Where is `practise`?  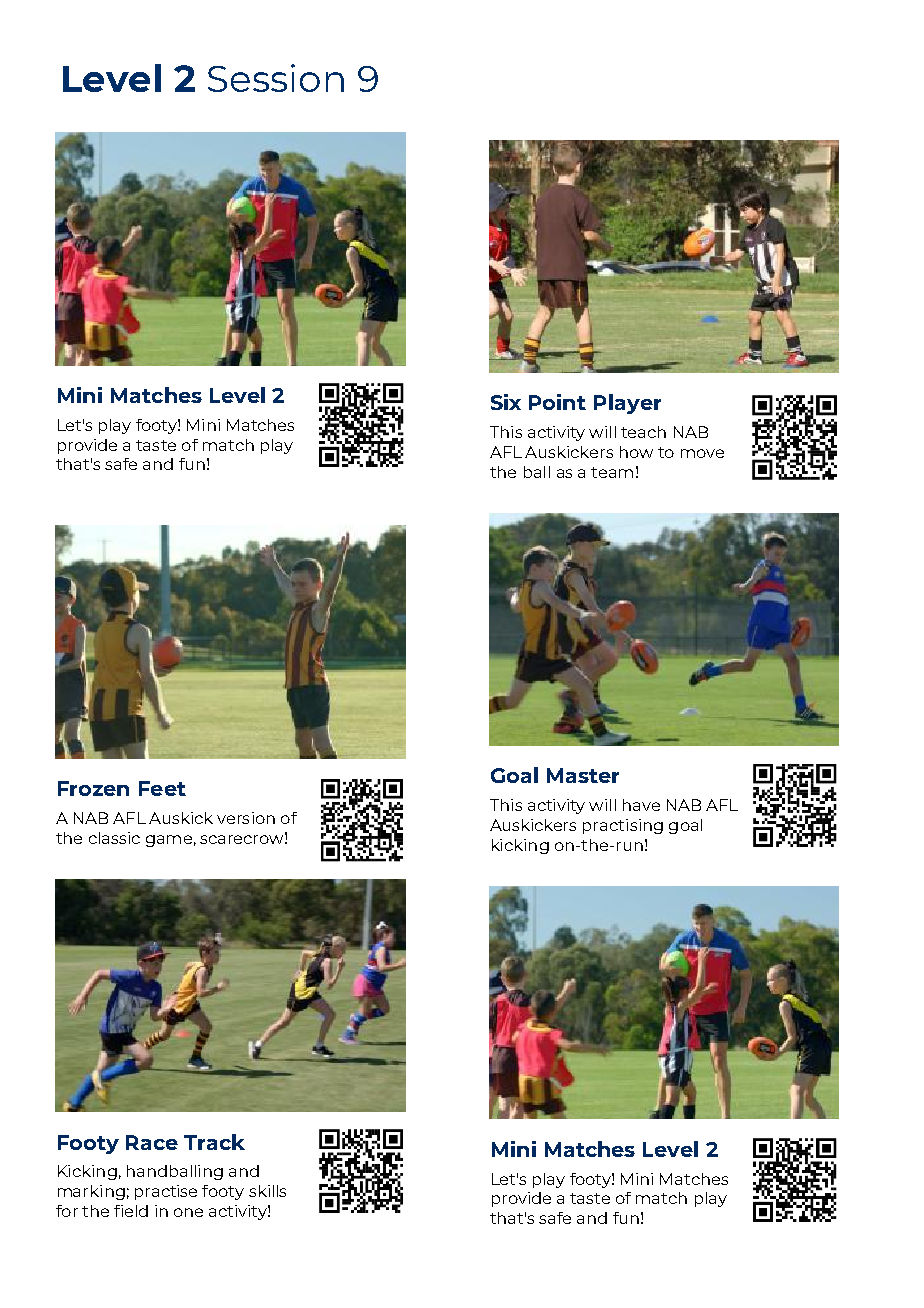 practise is located at coordinates (166, 1192).
